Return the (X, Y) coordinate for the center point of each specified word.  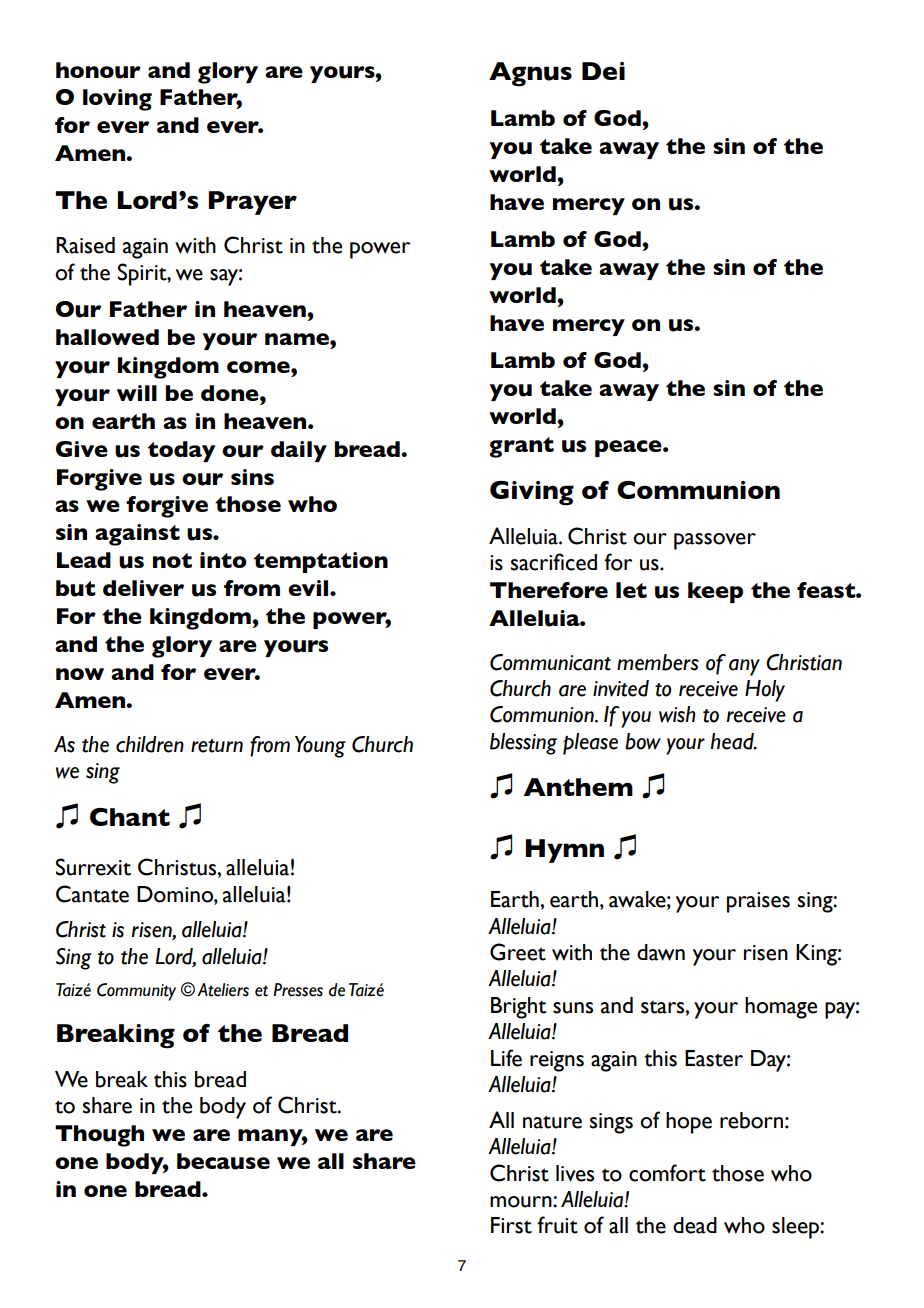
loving (117, 100)
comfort (667, 1173)
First (511, 1225)
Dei (603, 71)
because (223, 1161)
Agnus (530, 74)
